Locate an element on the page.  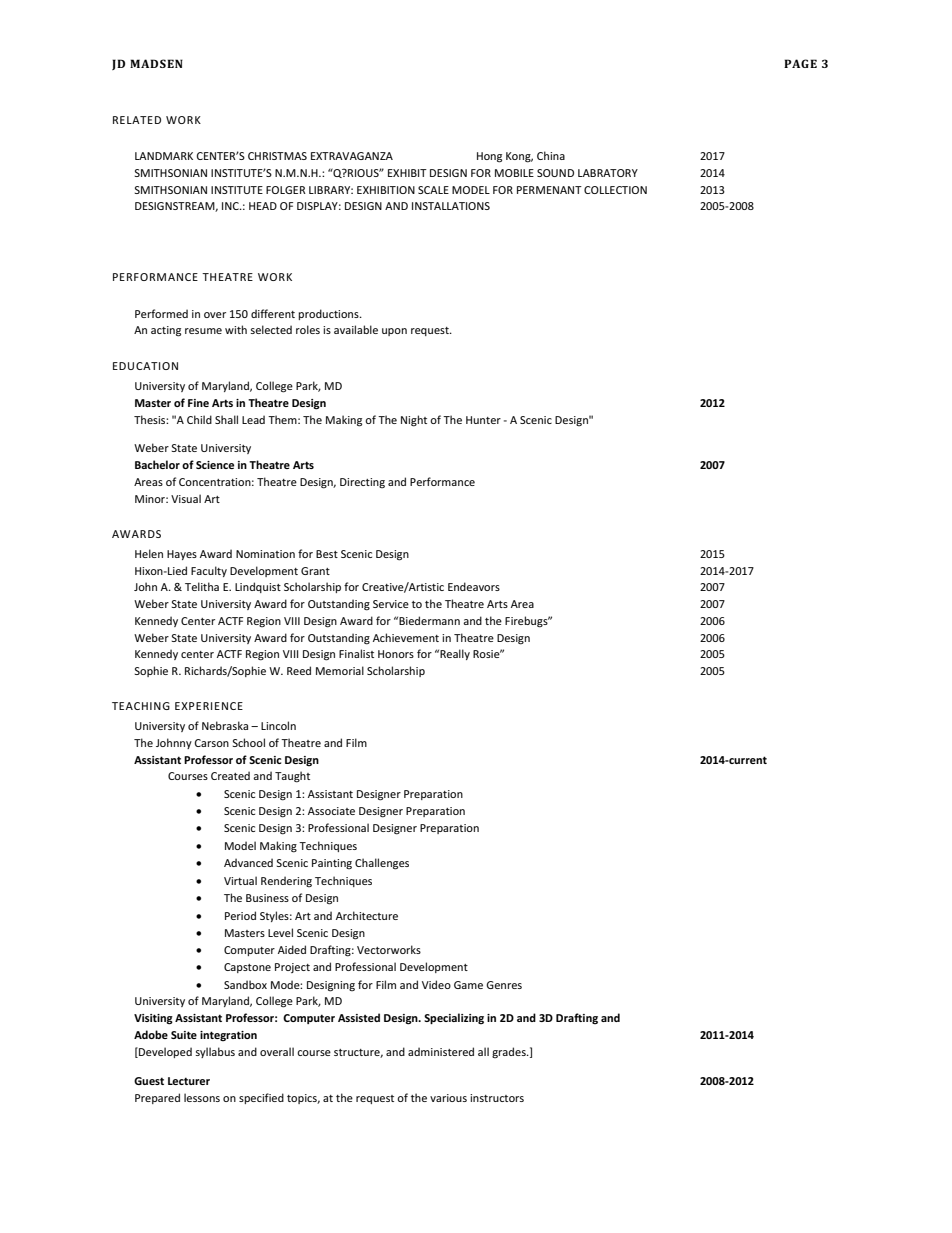
Honors is located at coordinates (396, 654).
